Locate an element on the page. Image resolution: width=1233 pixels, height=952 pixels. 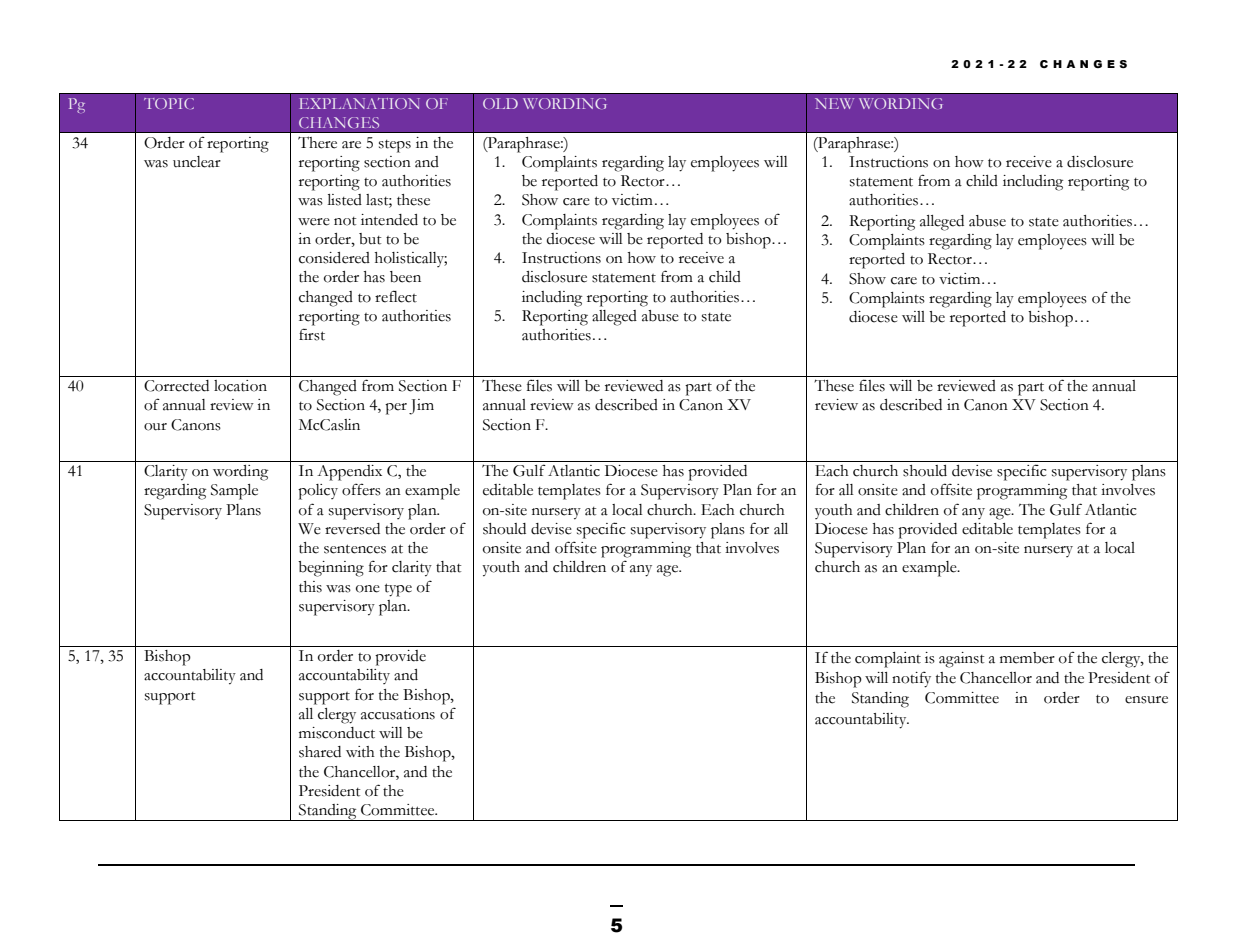
NEW is located at coordinates (834, 103).
